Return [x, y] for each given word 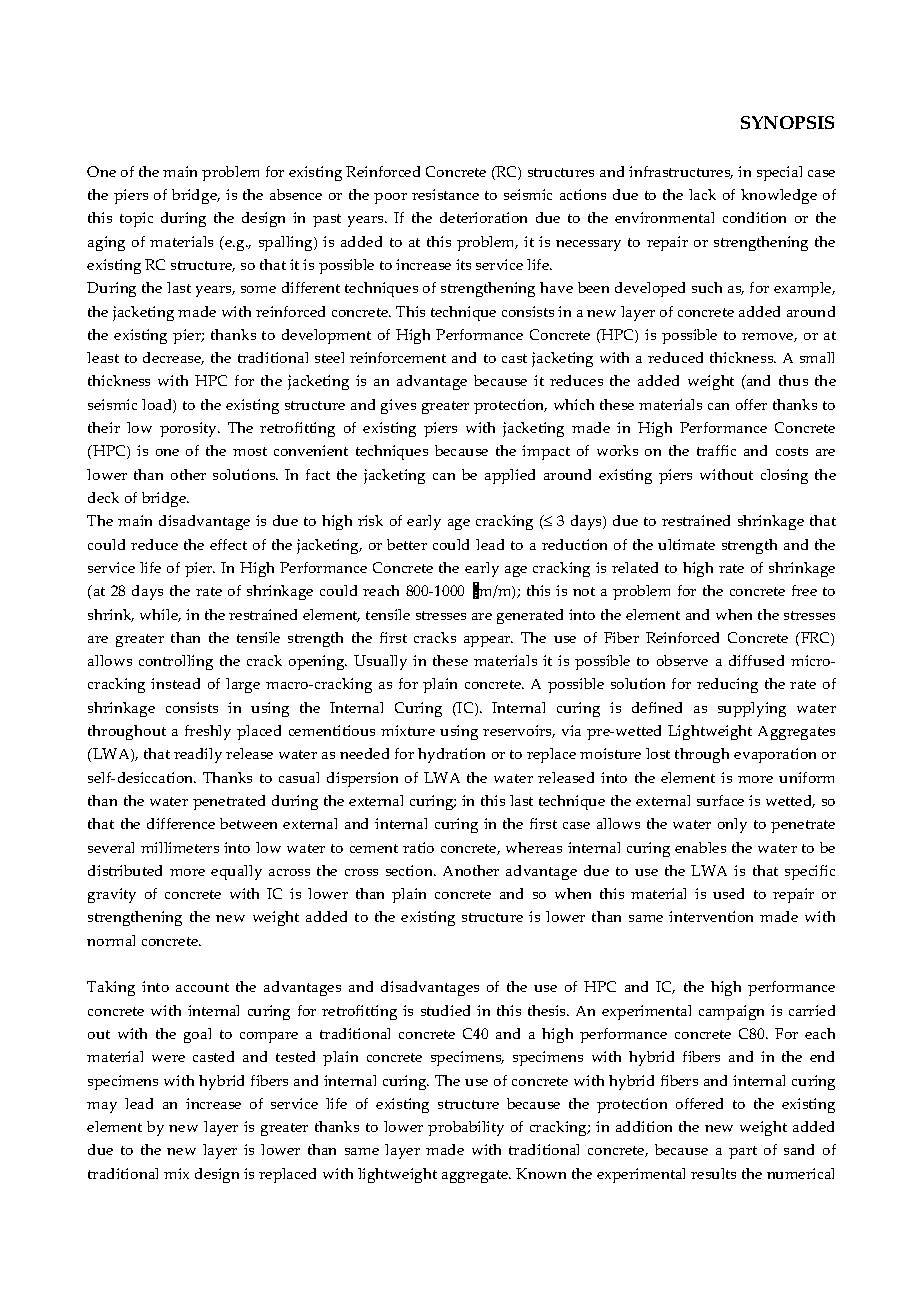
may [102, 1107]
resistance [445, 194]
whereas [534, 847]
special [779, 173]
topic [136, 219]
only [732, 825]
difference [181, 823]
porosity [189, 429]
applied [510, 476]
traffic [716, 450]
